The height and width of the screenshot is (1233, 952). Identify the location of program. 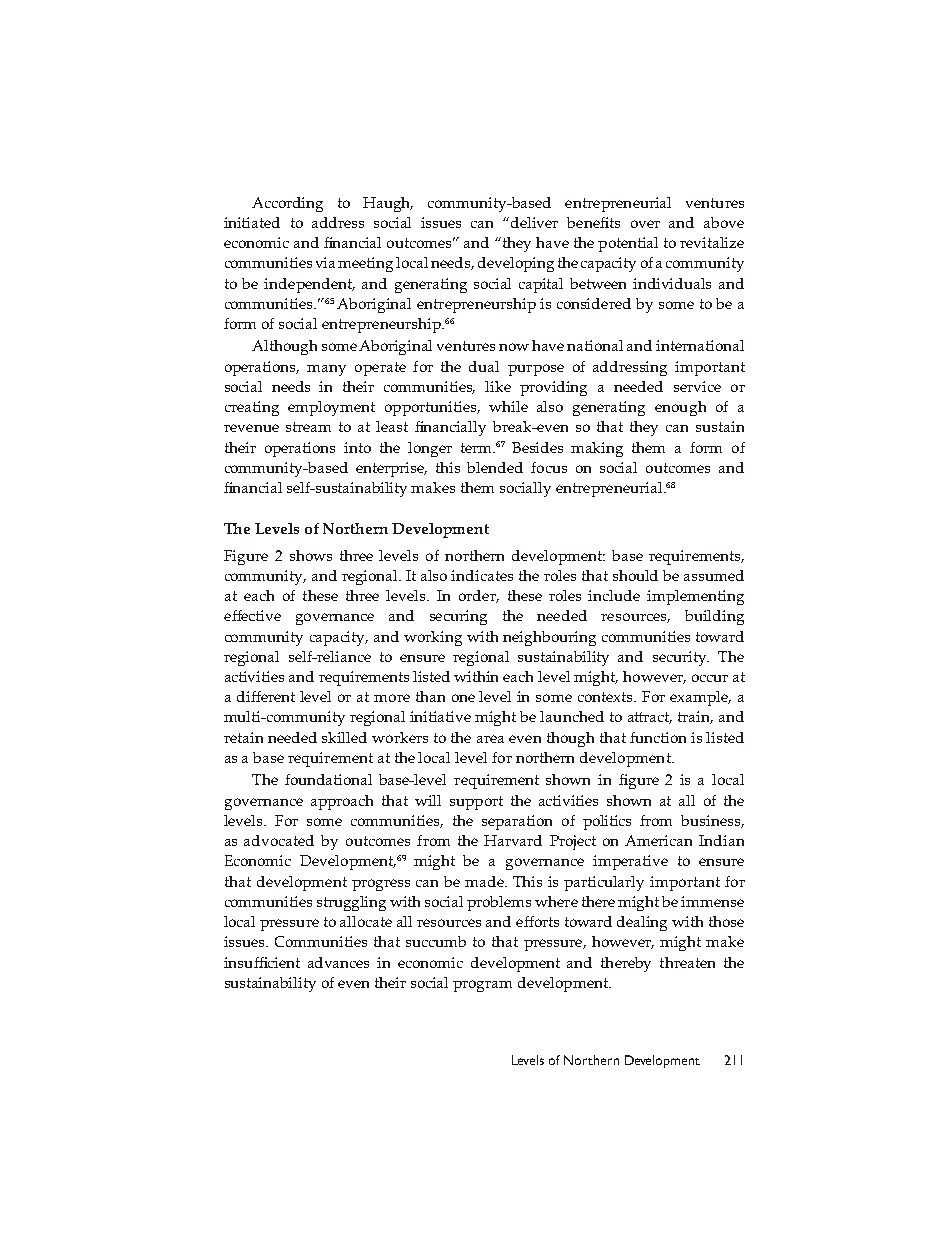
(482, 986).
